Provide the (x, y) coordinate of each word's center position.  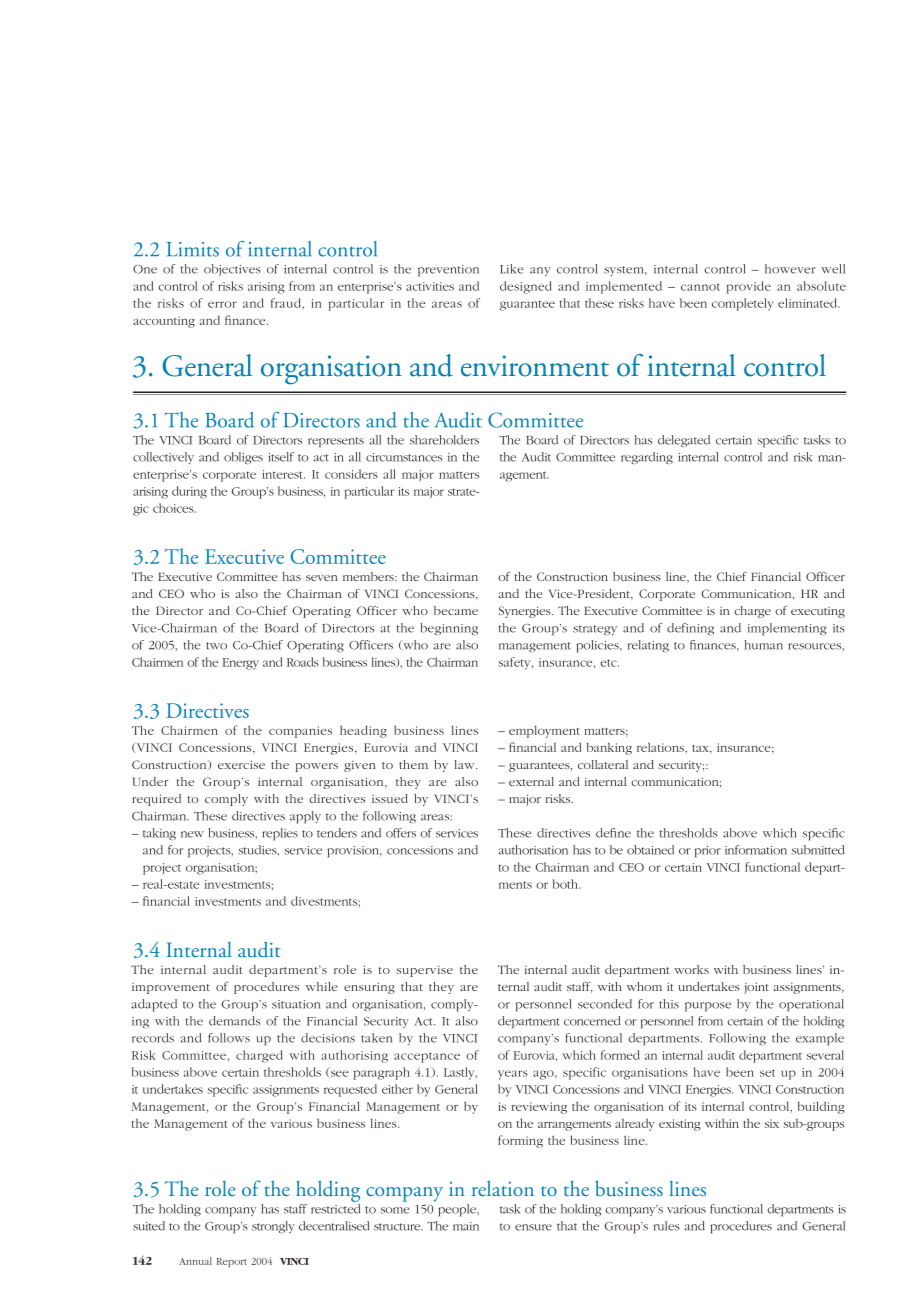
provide (749, 287)
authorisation (533, 850)
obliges (243, 458)
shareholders (444, 440)
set (767, 1073)
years (513, 1075)
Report (232, 1262)
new (192, 834)
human (764, 645)
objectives (232, 270)
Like (512, 269)
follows (229, 1038)
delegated (684, 441)
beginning (449, 629)
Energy (241, 664)
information (756, 850)
